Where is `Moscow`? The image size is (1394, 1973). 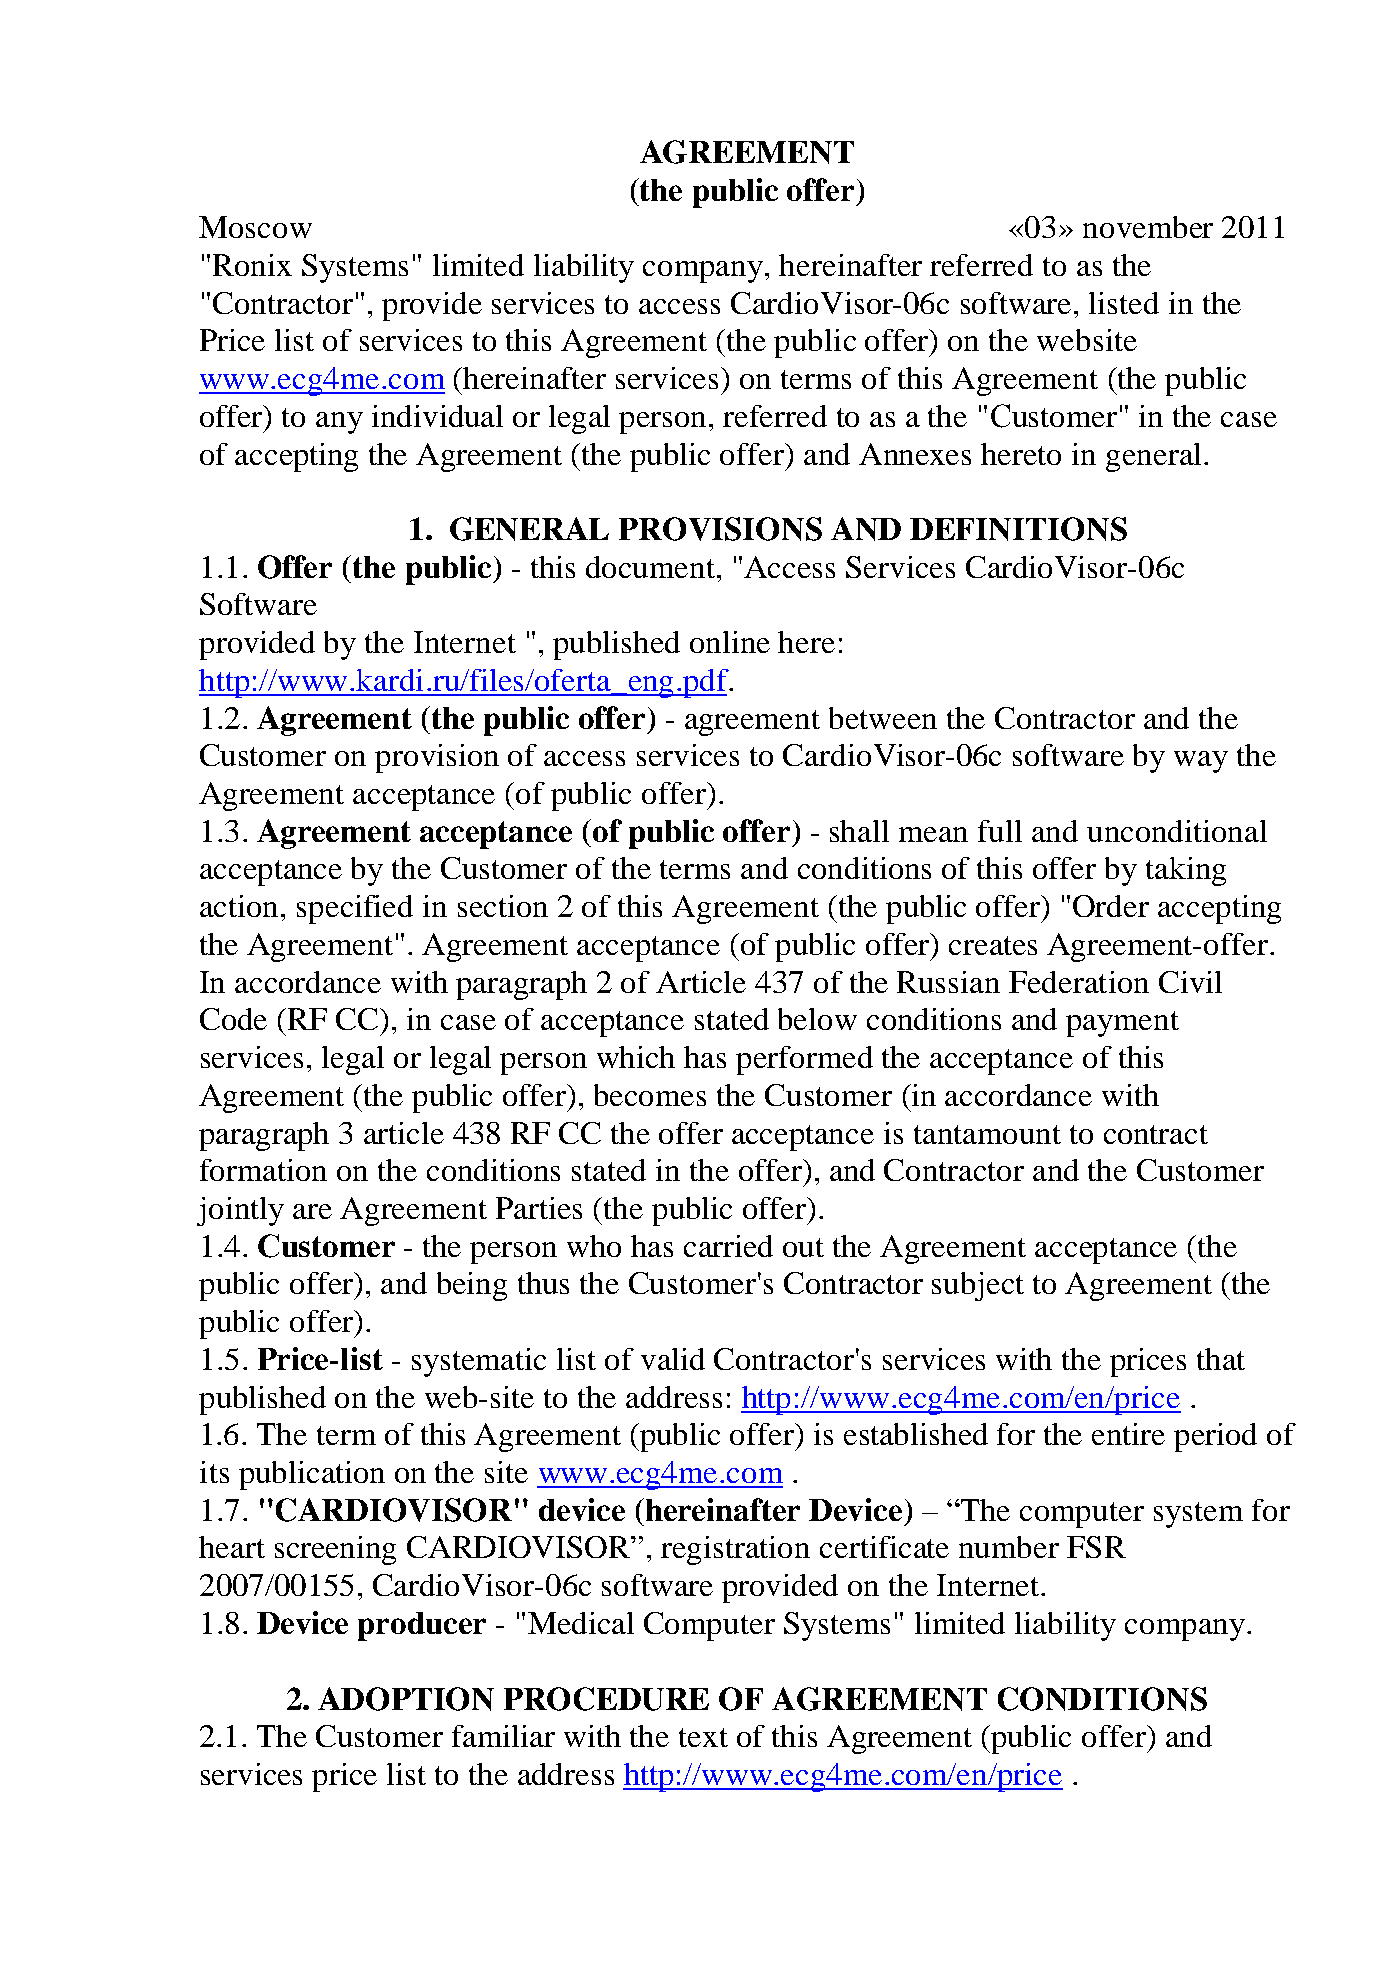
Moscow is located at coordinates (255, 227).
